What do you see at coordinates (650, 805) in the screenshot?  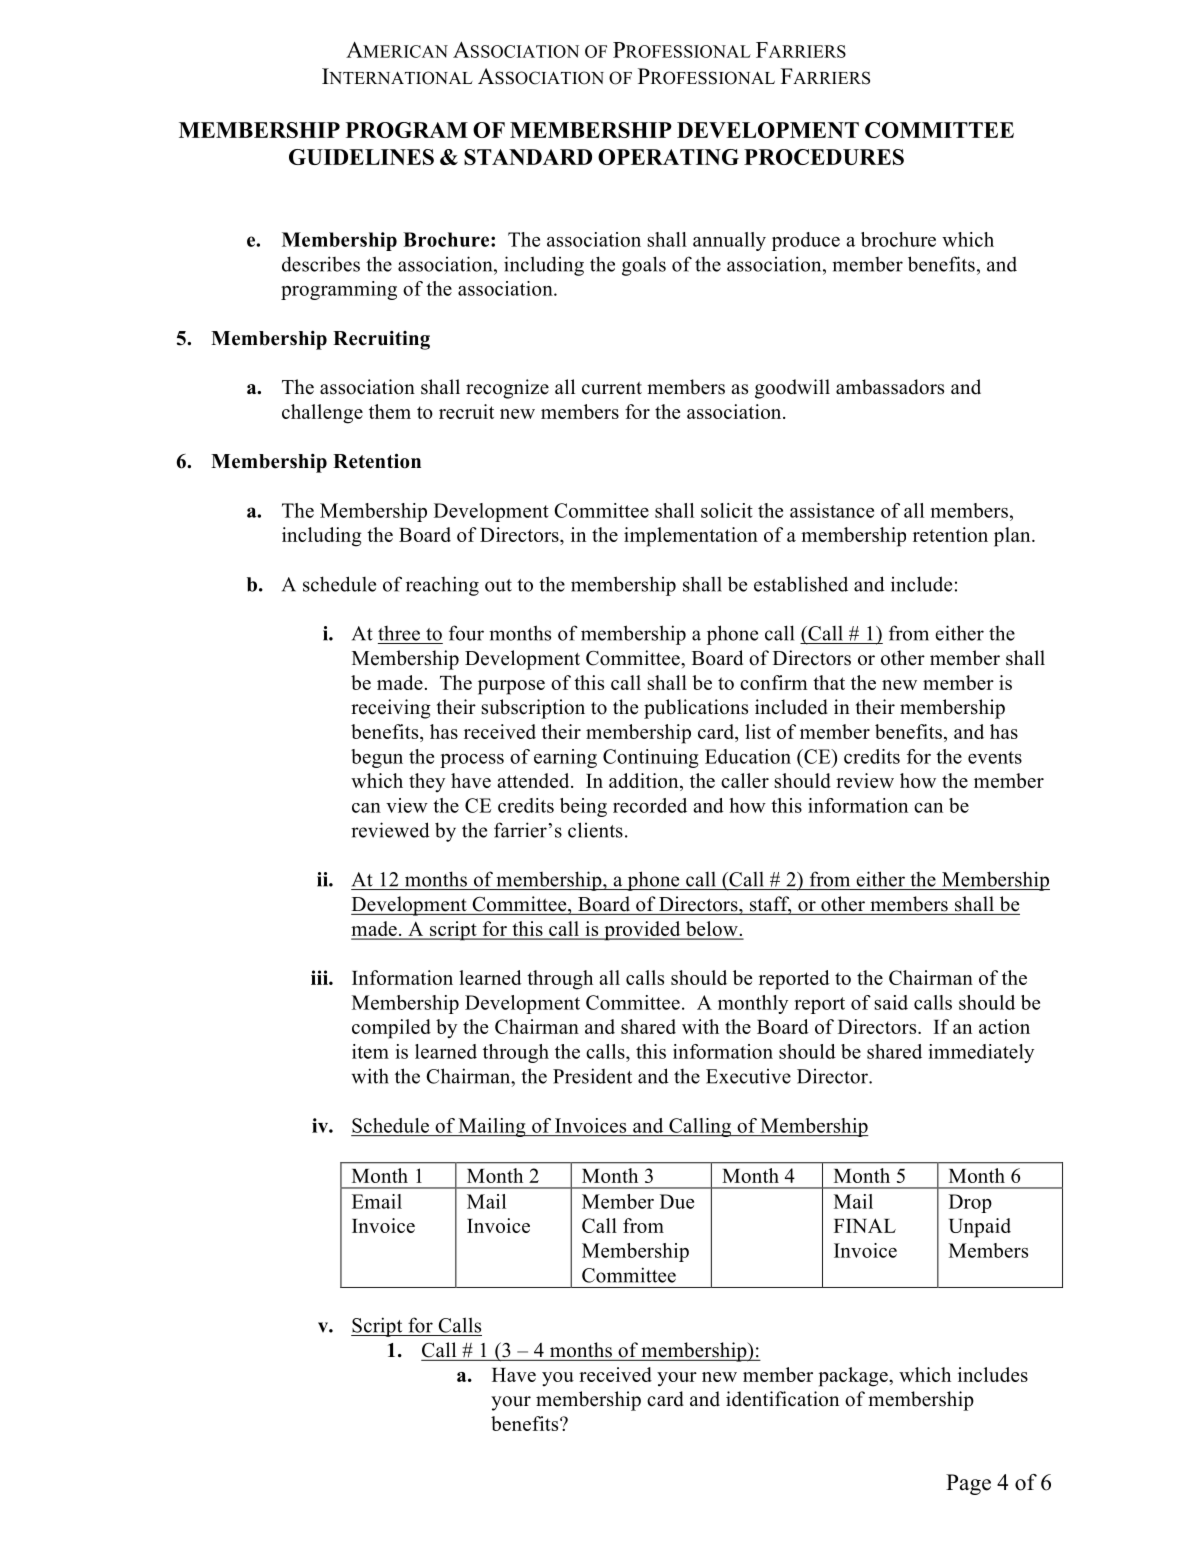 I see `recorded` at bounding box center [650, 805].
